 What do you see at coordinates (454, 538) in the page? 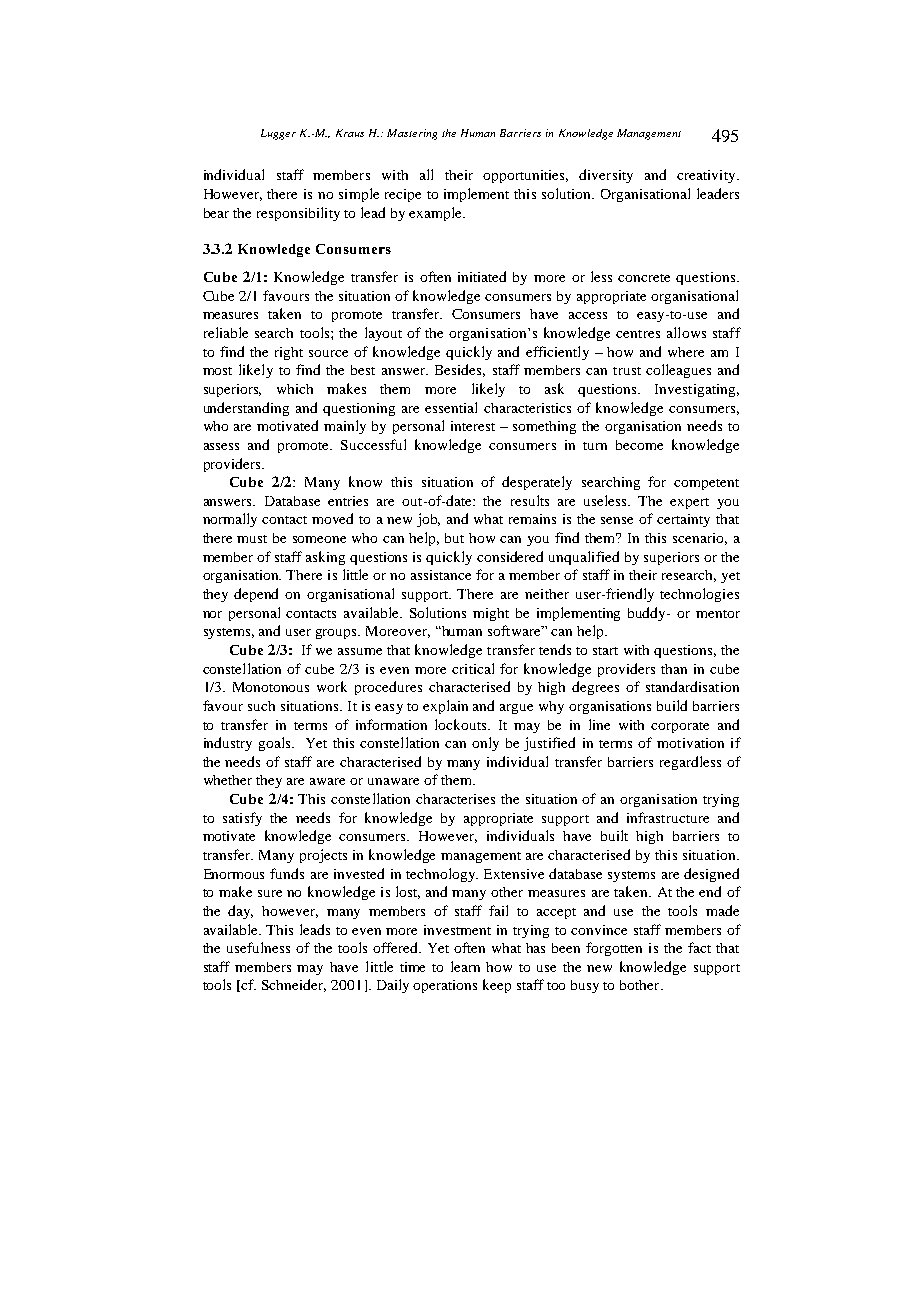
I see `but` at bounding box center [454, 538].
